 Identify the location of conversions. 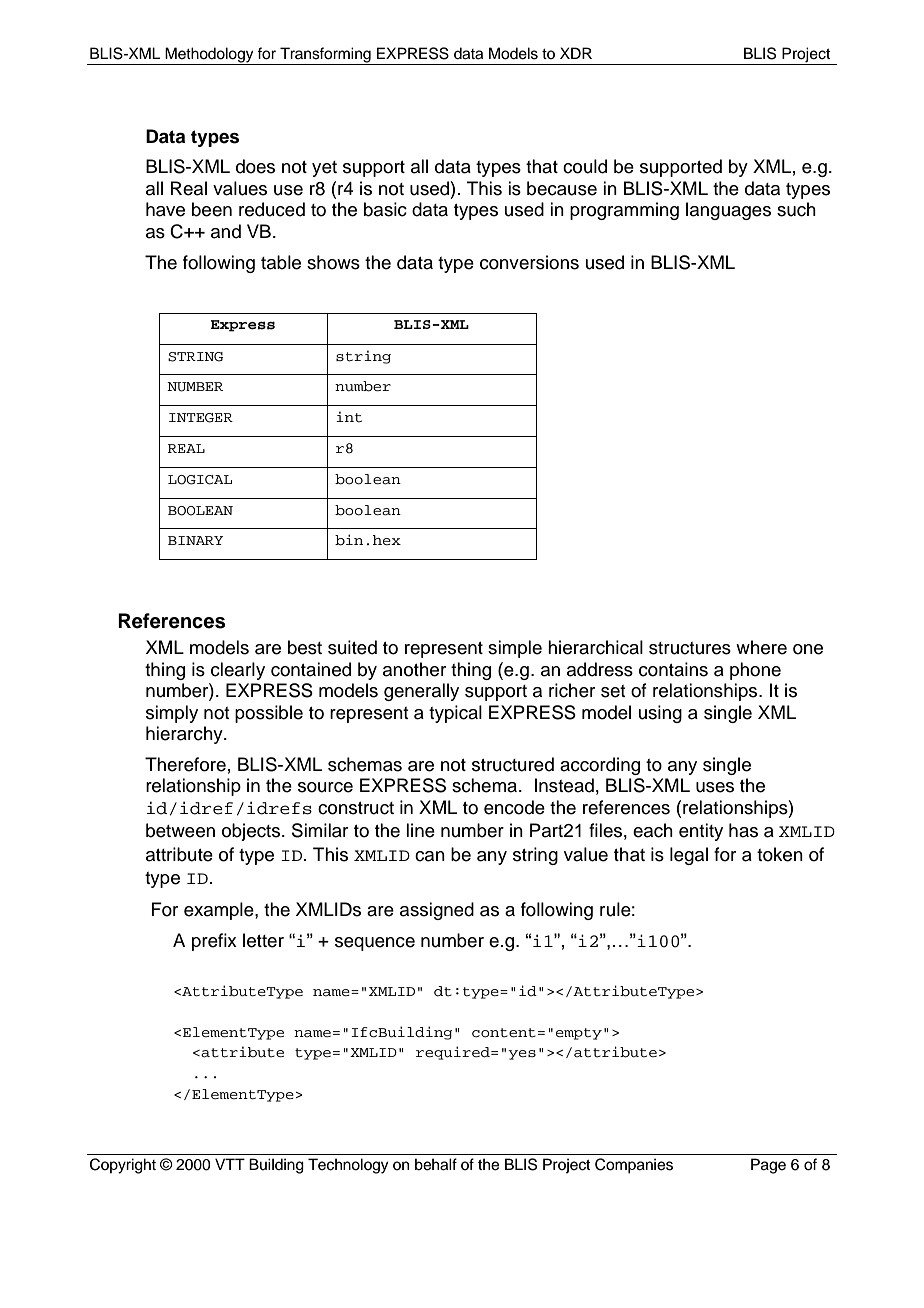
(529, 262).
